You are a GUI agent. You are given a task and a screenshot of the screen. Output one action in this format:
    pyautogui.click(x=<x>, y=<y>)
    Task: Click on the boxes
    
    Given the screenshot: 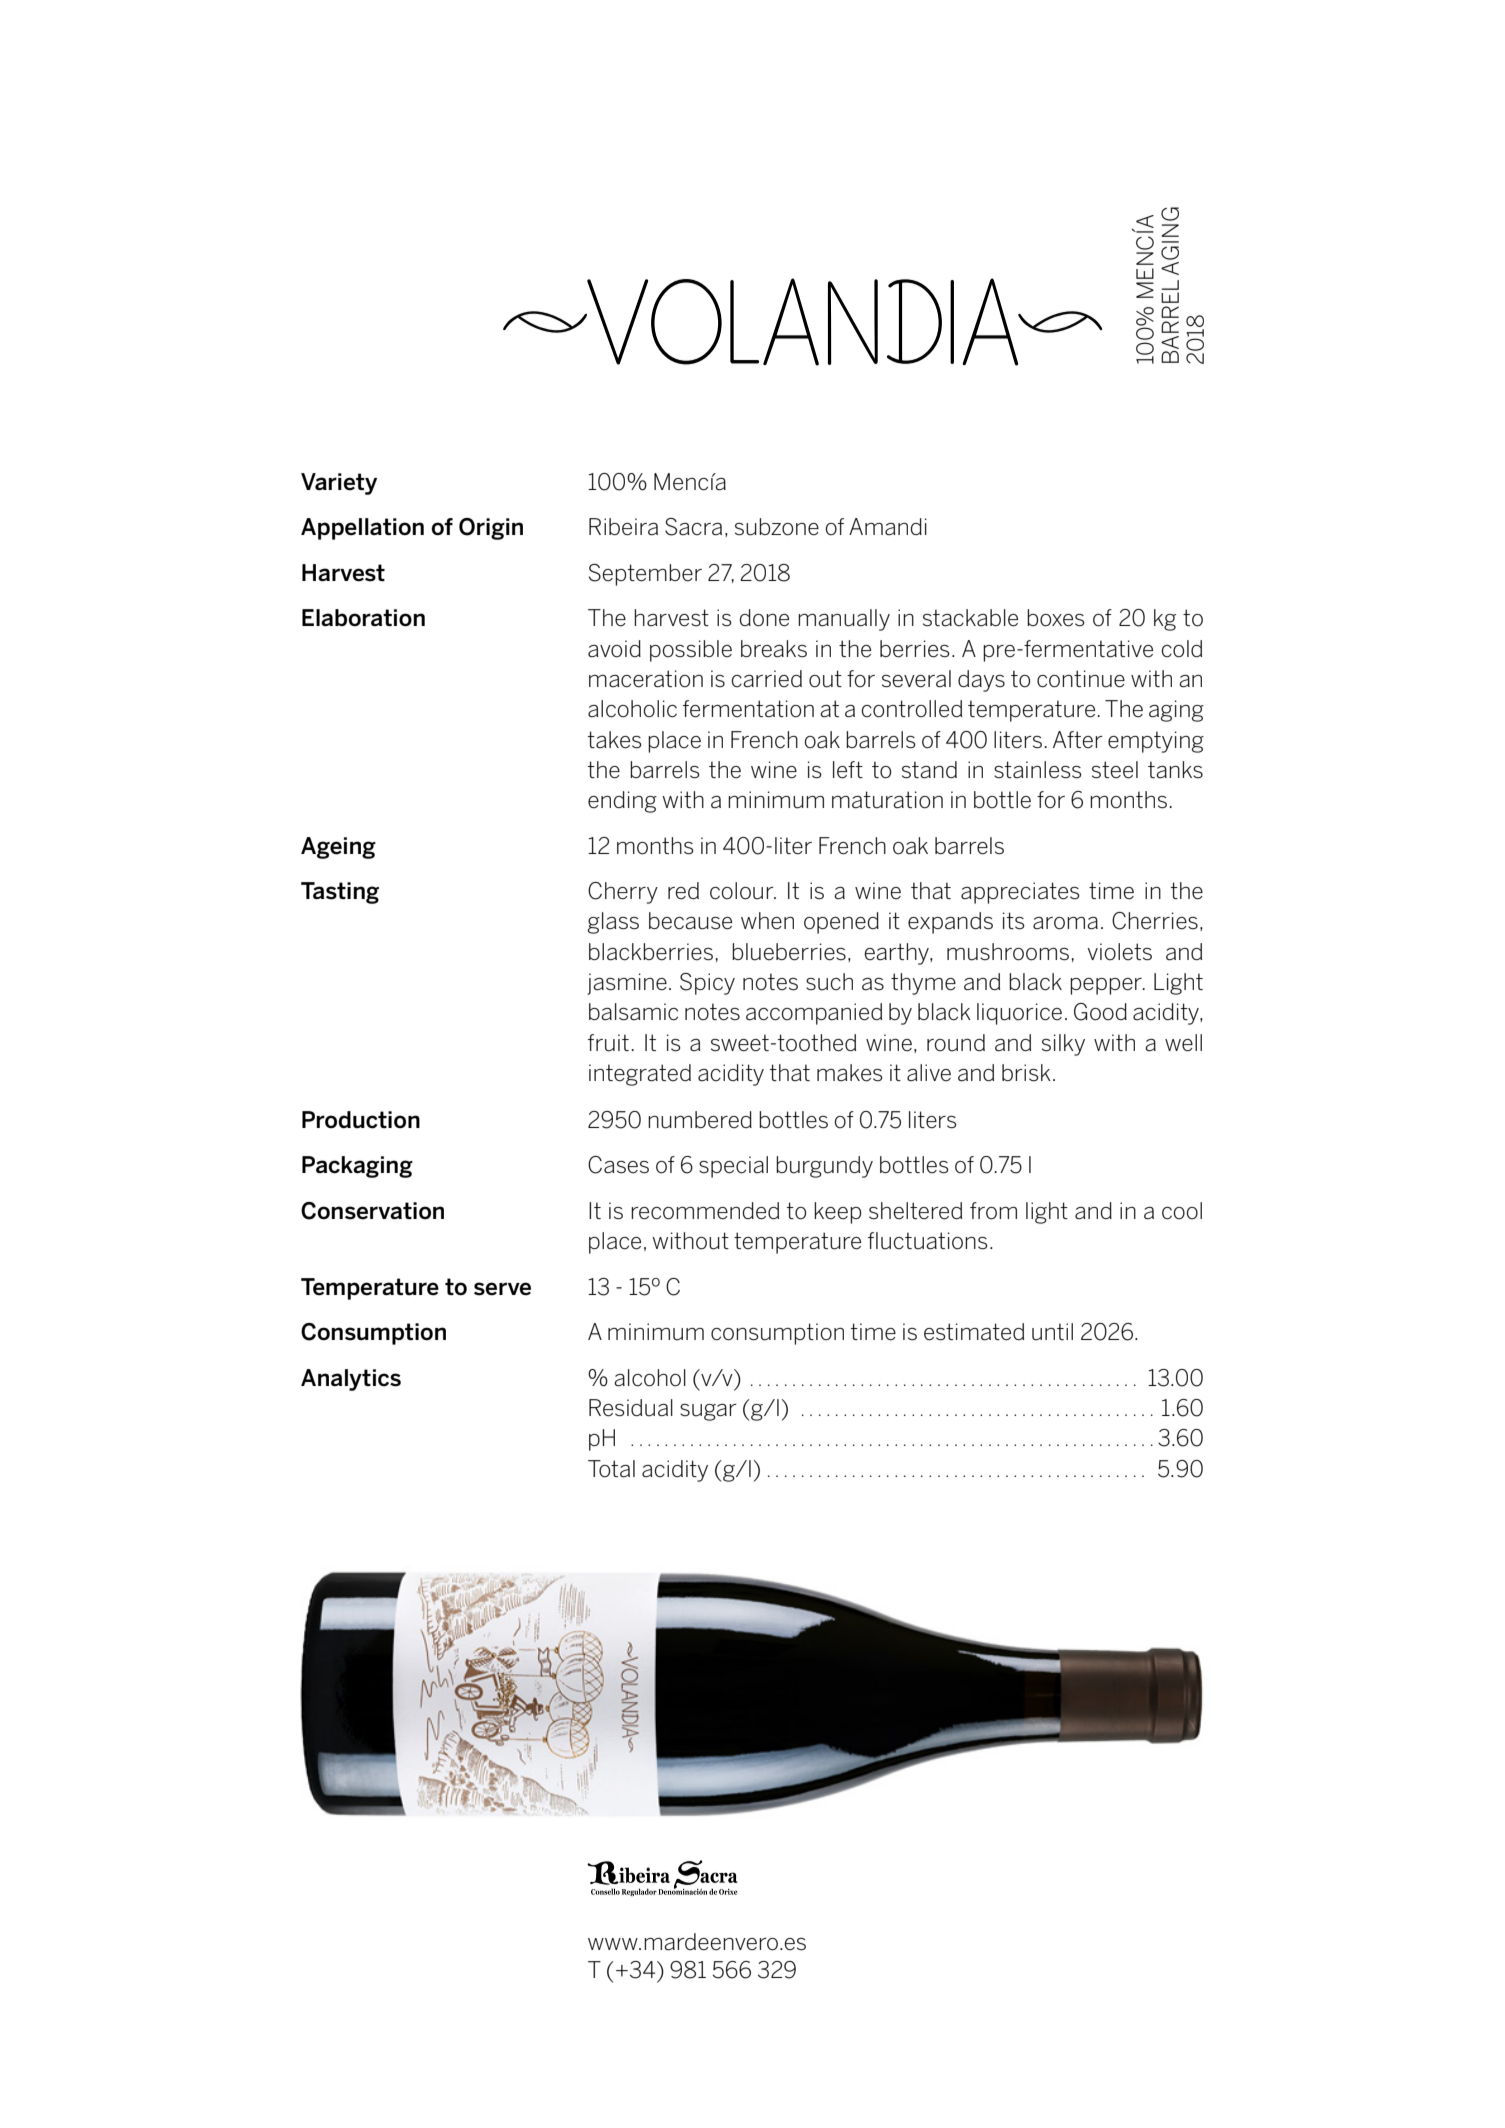 What is the action you would take?
    pyautogui.click(x=1056, y=618)
